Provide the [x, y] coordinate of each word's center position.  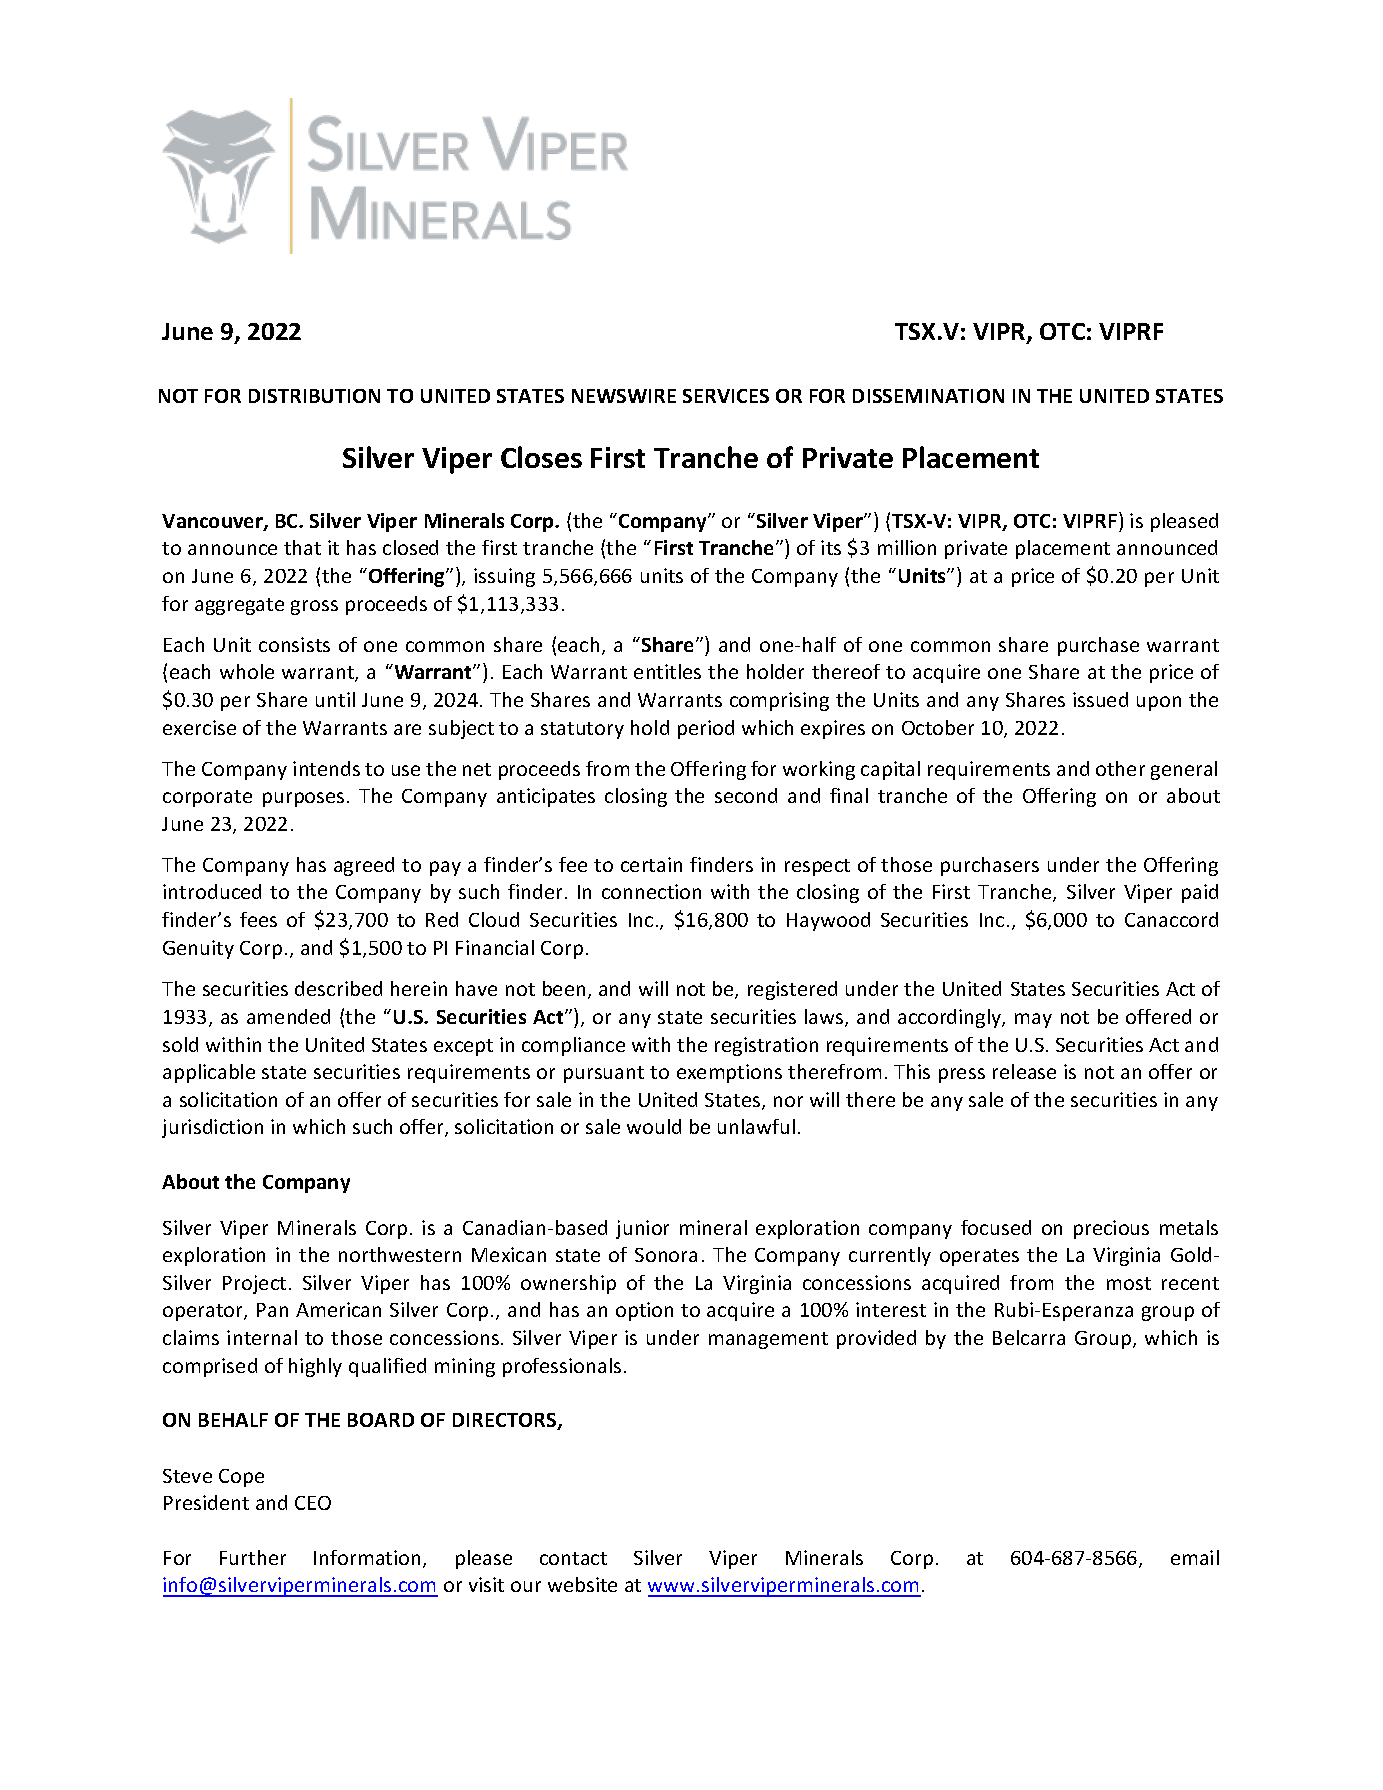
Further [253, 1557]
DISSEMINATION [928, 396]
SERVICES [726, 396]
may [1033, 1020]
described [338, 988]
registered [792, 990]
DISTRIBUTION [314, 396]
